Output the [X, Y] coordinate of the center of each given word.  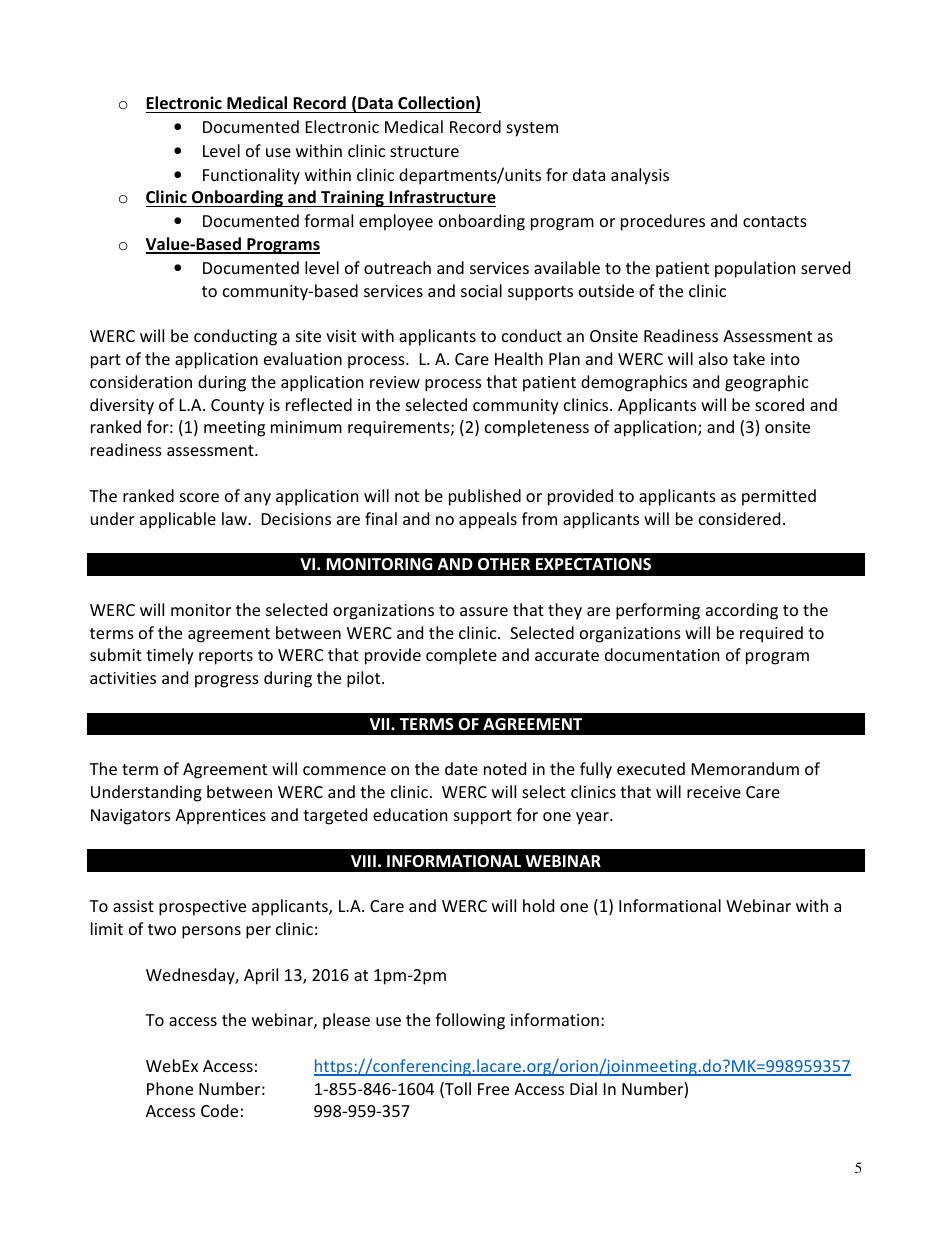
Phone [170, 1088]
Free [493, 1089]
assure [484, 611]
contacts [775, 221]
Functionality [251, 176]
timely [170, 656]
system [532, 129]
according [742, 611]
